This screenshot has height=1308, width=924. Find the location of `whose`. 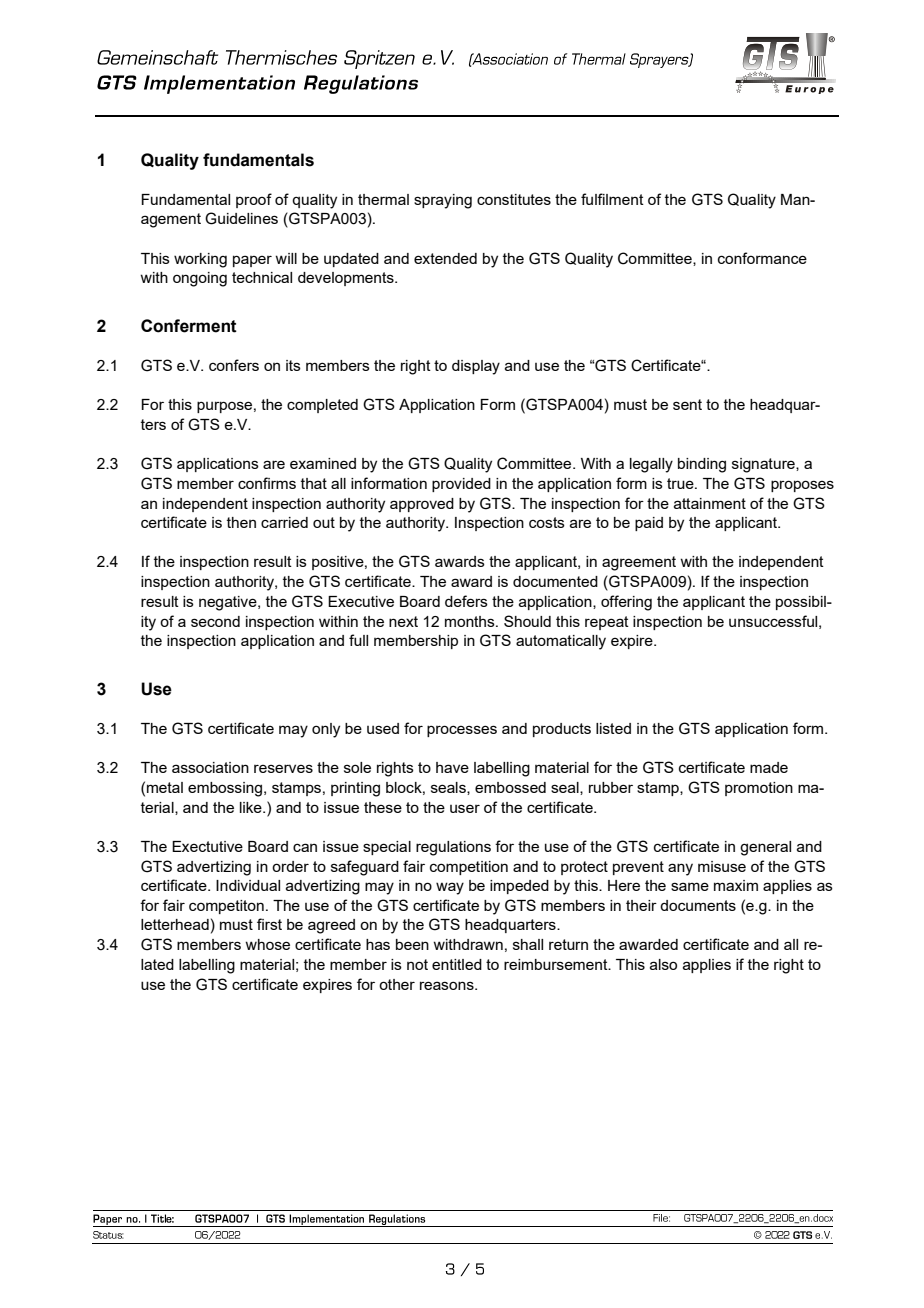

whose is located at coordinates (267, 944).
